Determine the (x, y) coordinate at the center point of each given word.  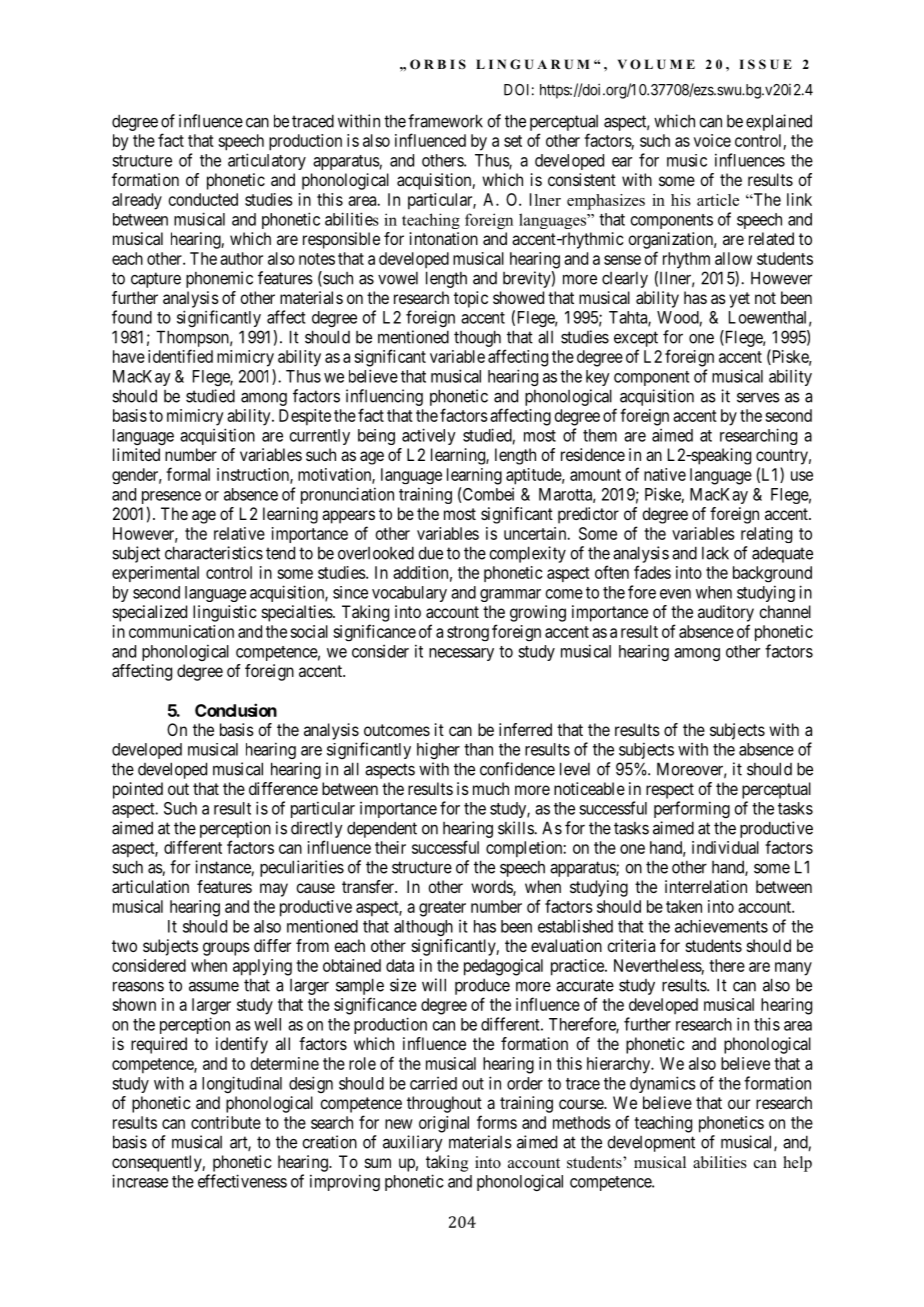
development (651, 1143)
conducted (203, 199)
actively (429, 436)
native (665, 474)
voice (712, 140)
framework (445, 121)
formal (188, 474)
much (491, 788)
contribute (226, 1122)
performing (692, 809)
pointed (138, 790)
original (444, 1124)
